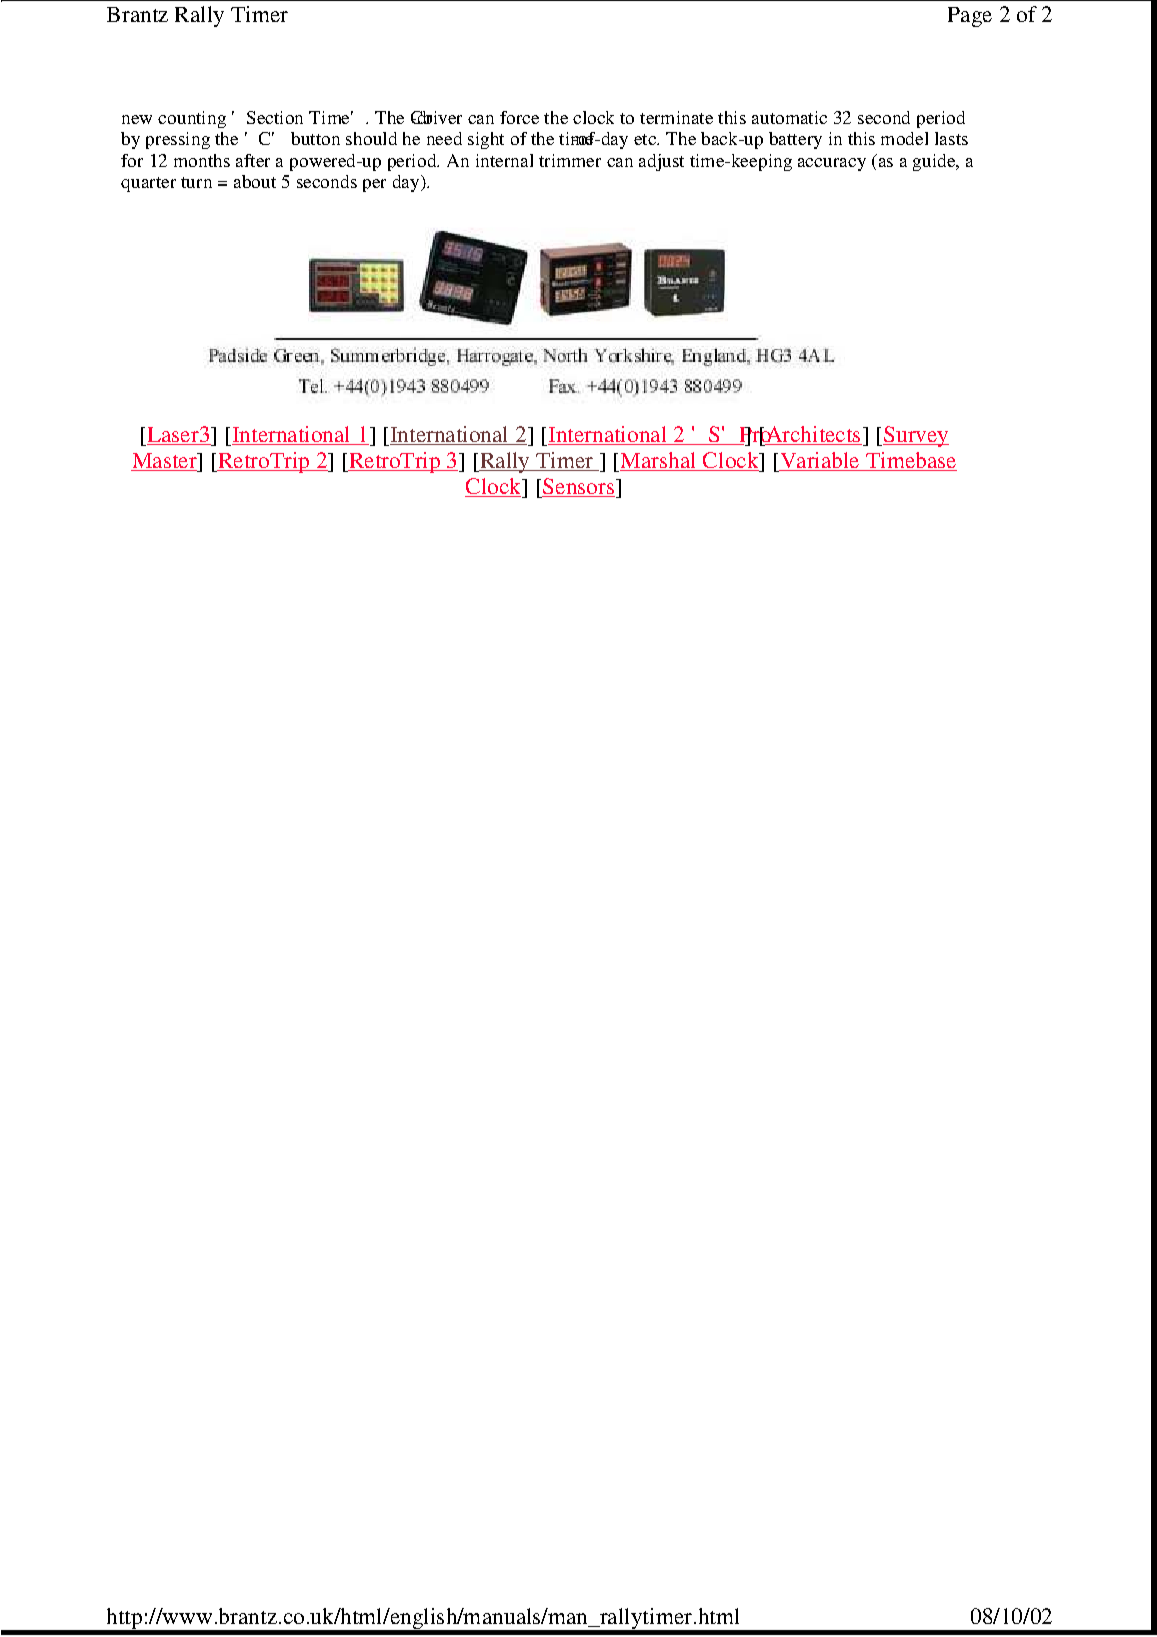 Image resolution: width=1157 pixels, height=1637 pixels. What do you see at coordinates (178, 140) in the screenshot?
I see `pressing` at bounding box center [178, 140].
